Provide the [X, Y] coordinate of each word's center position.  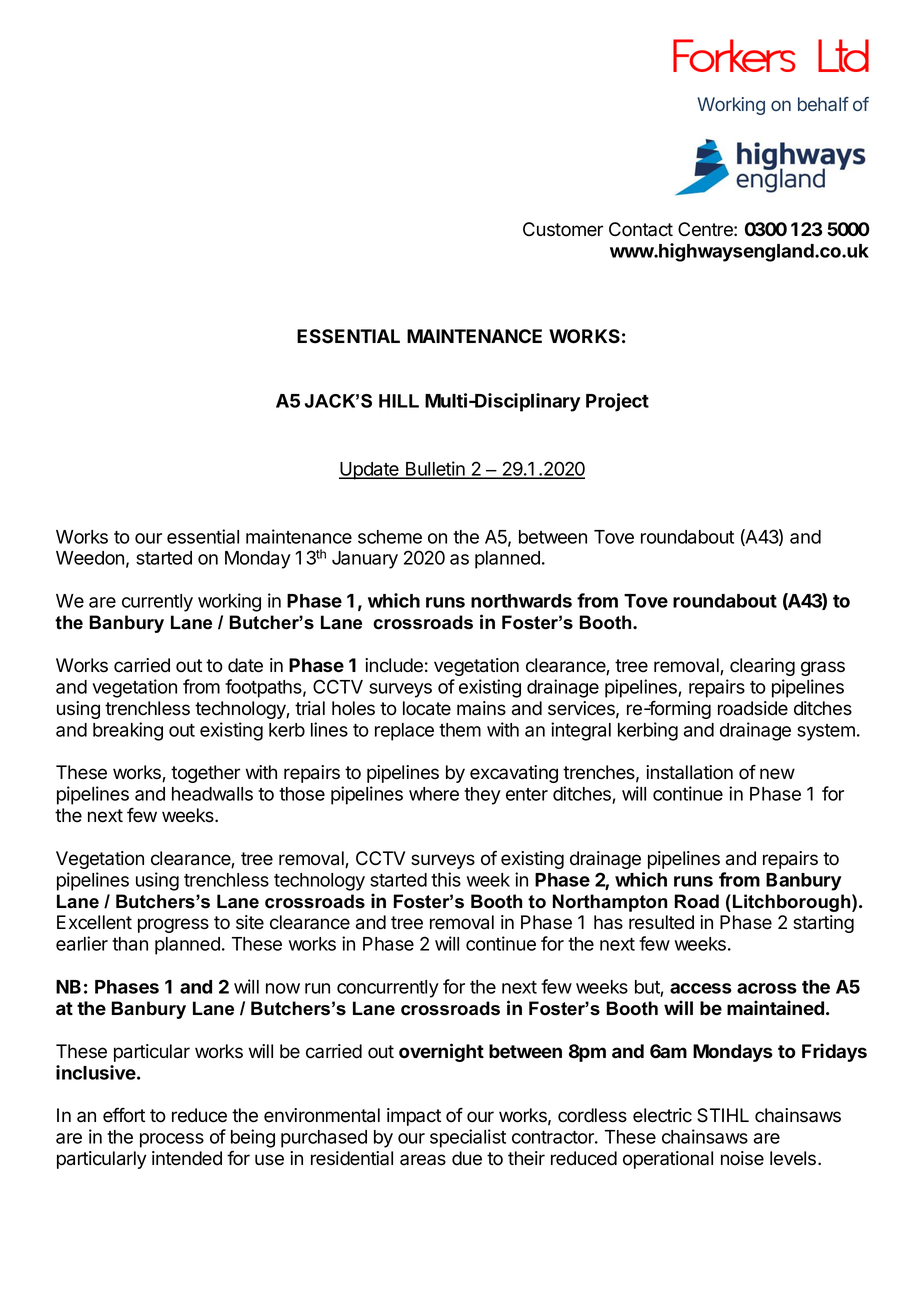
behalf [823, 104]
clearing [762, 667]
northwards [521, 601]
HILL [399, 401]
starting [823, 924]
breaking [128, 731]
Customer [563, 229]
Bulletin [435, 469]
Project [617, 402]
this [446, 879]
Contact [641, 229]
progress [173, 925]
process [172, 1140]
